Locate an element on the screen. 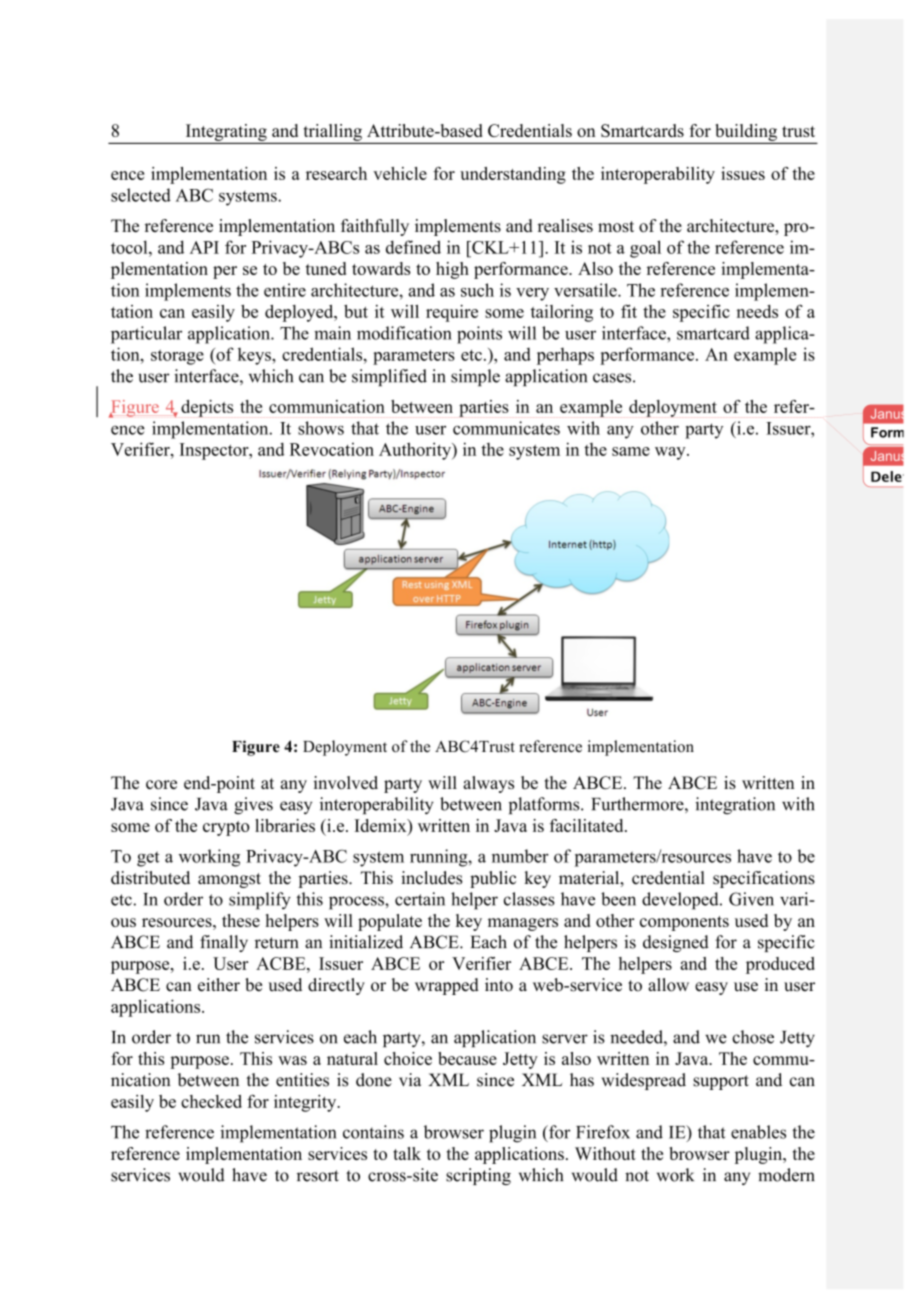  always is located at coordinates (488, 784).
